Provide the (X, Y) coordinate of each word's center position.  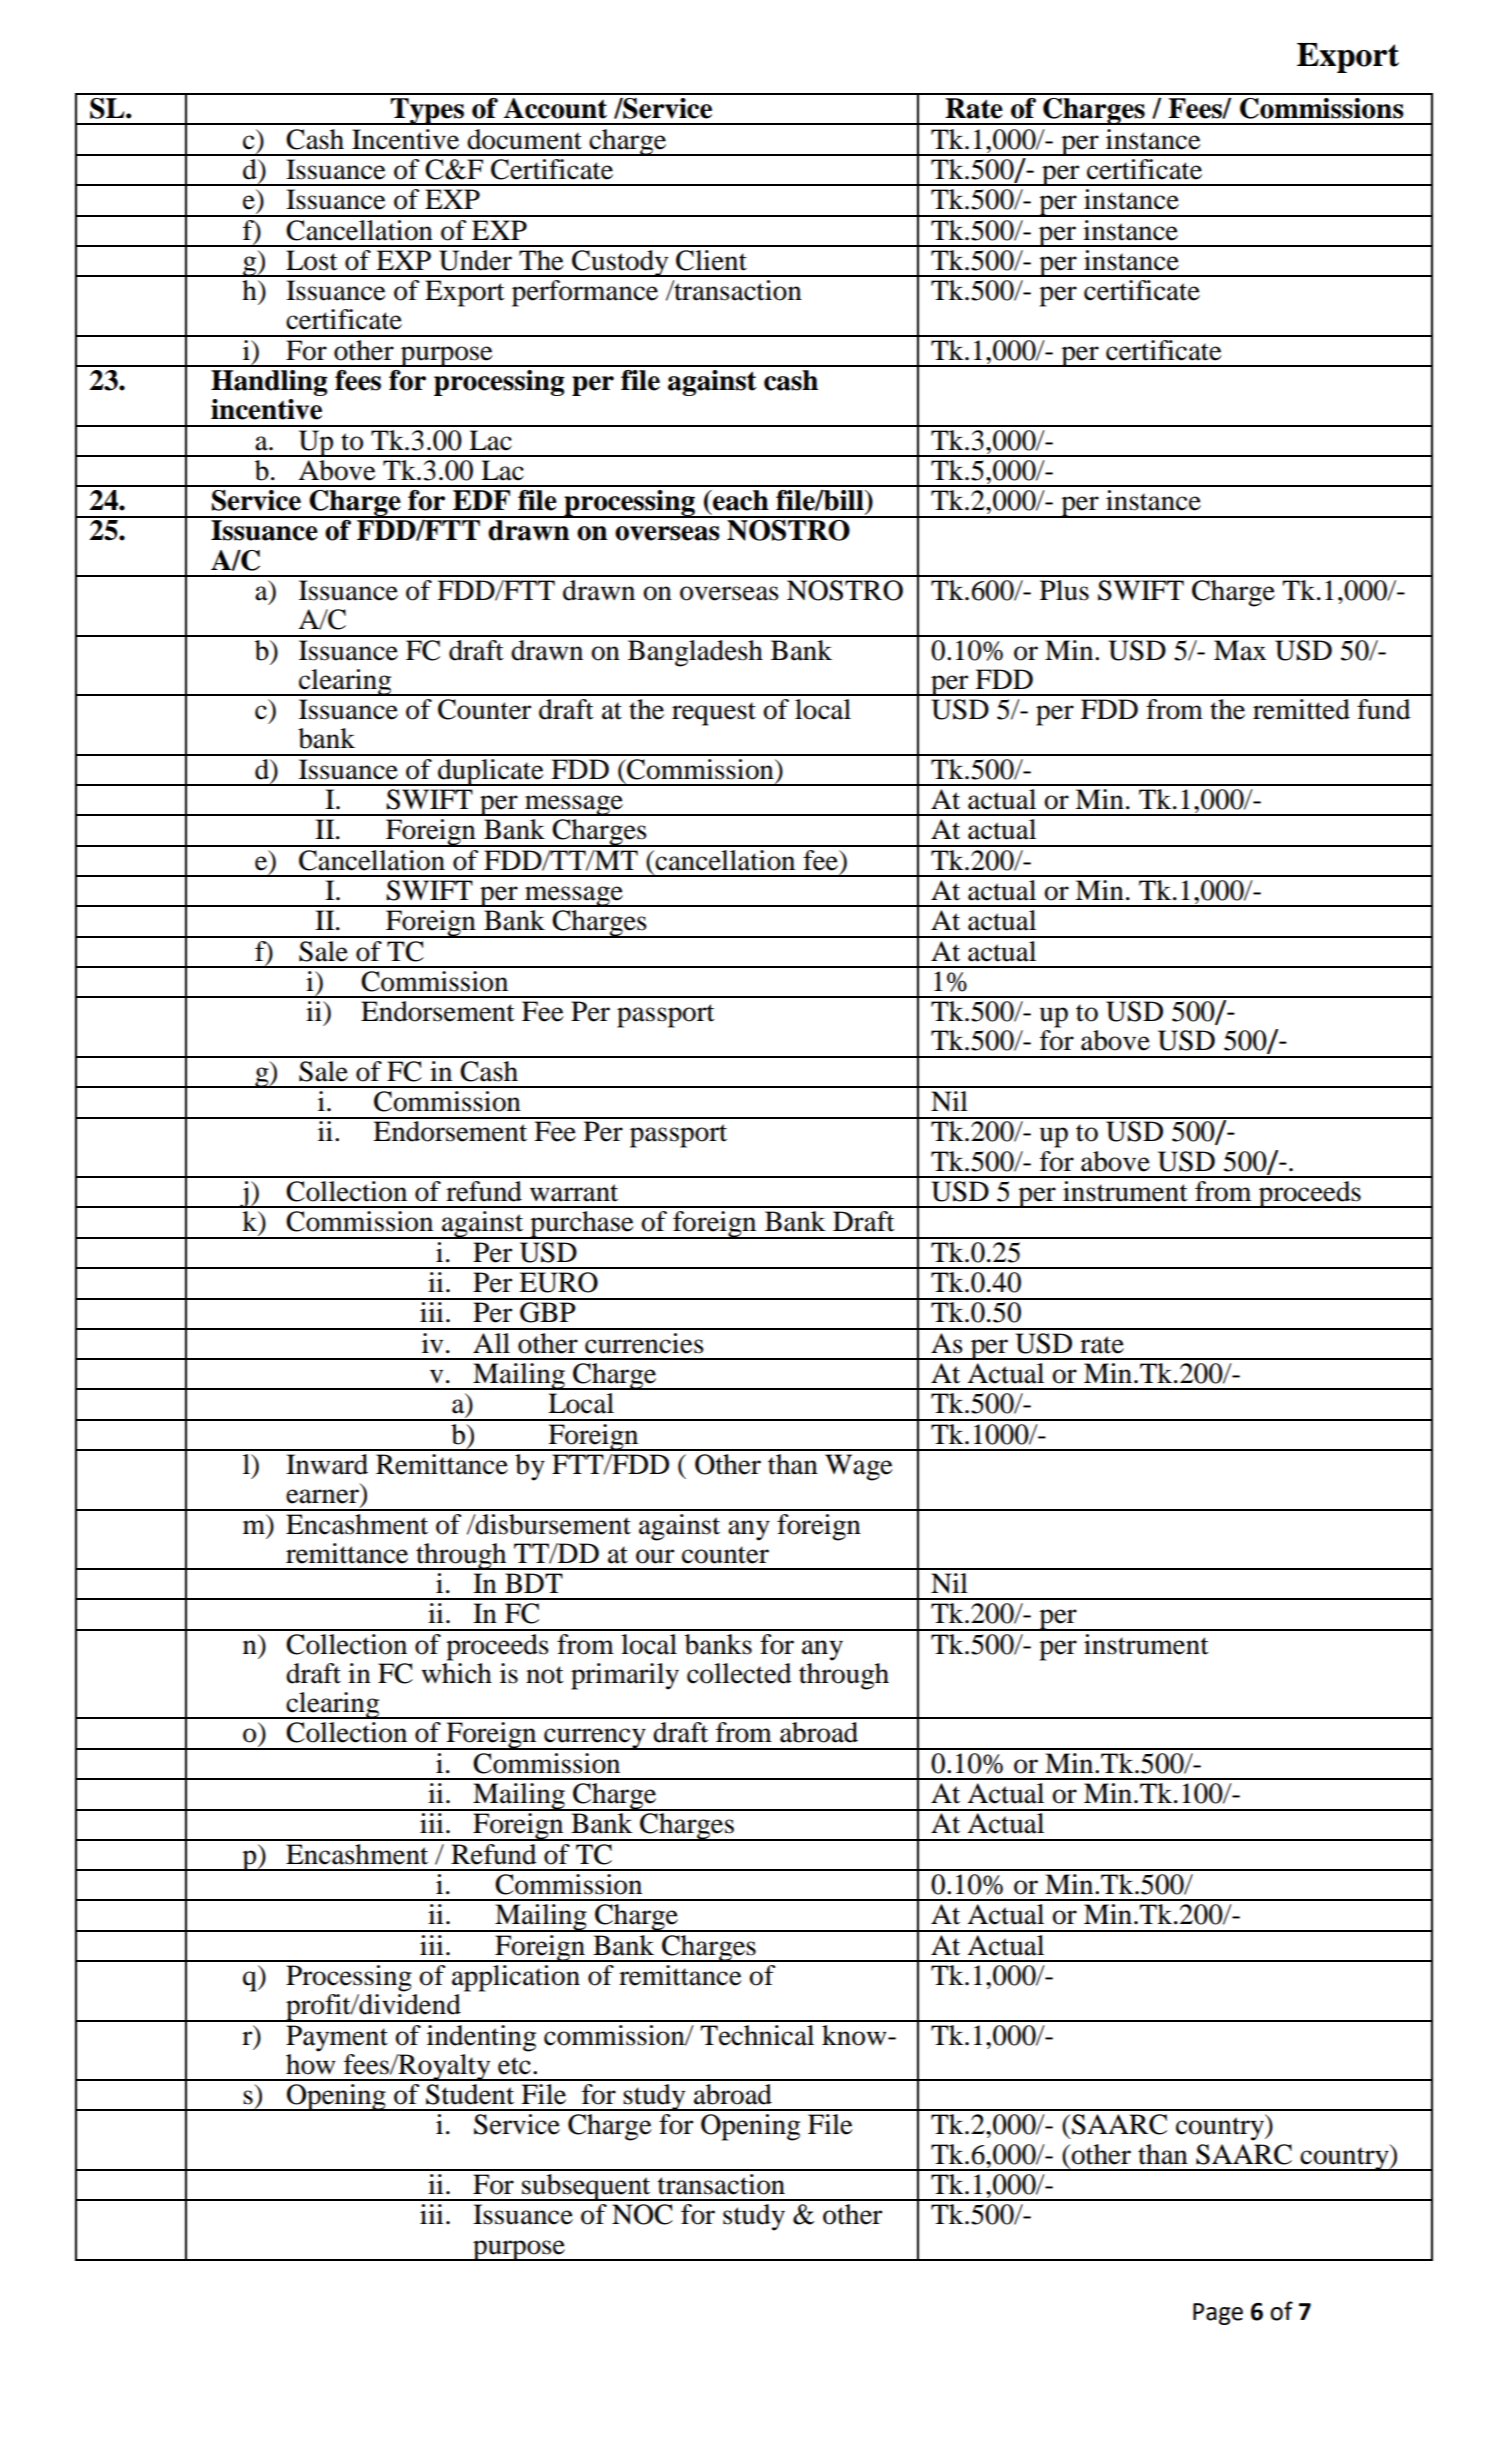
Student (470, 2094)
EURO (558, 1282)
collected (739, 1673)
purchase (582, 1225)
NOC (642, 2214)
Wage (859, 1467)
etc (514, 2066)
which (456, 1672)
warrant (574, 1193)
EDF (481, 500)
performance (585, 293)
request (714, 714)
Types (427, 111)
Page (1218, 2314)
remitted (1301, 709)
